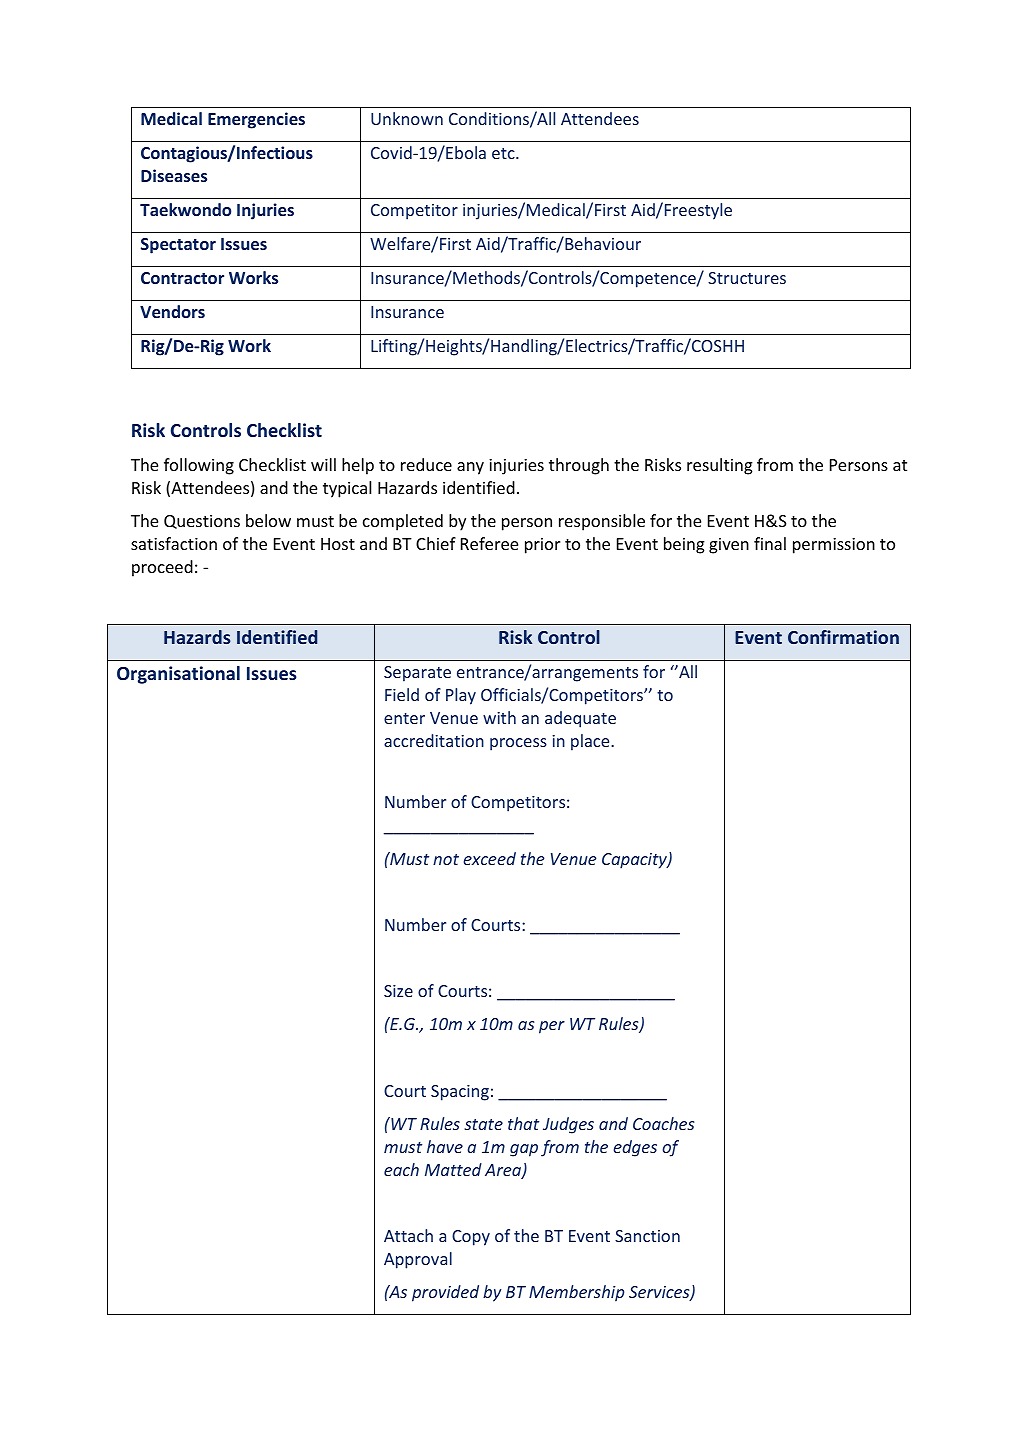  What do you see at coordinates (199, 466) in the image?
I see `following` at bounding box center [199, 466].
